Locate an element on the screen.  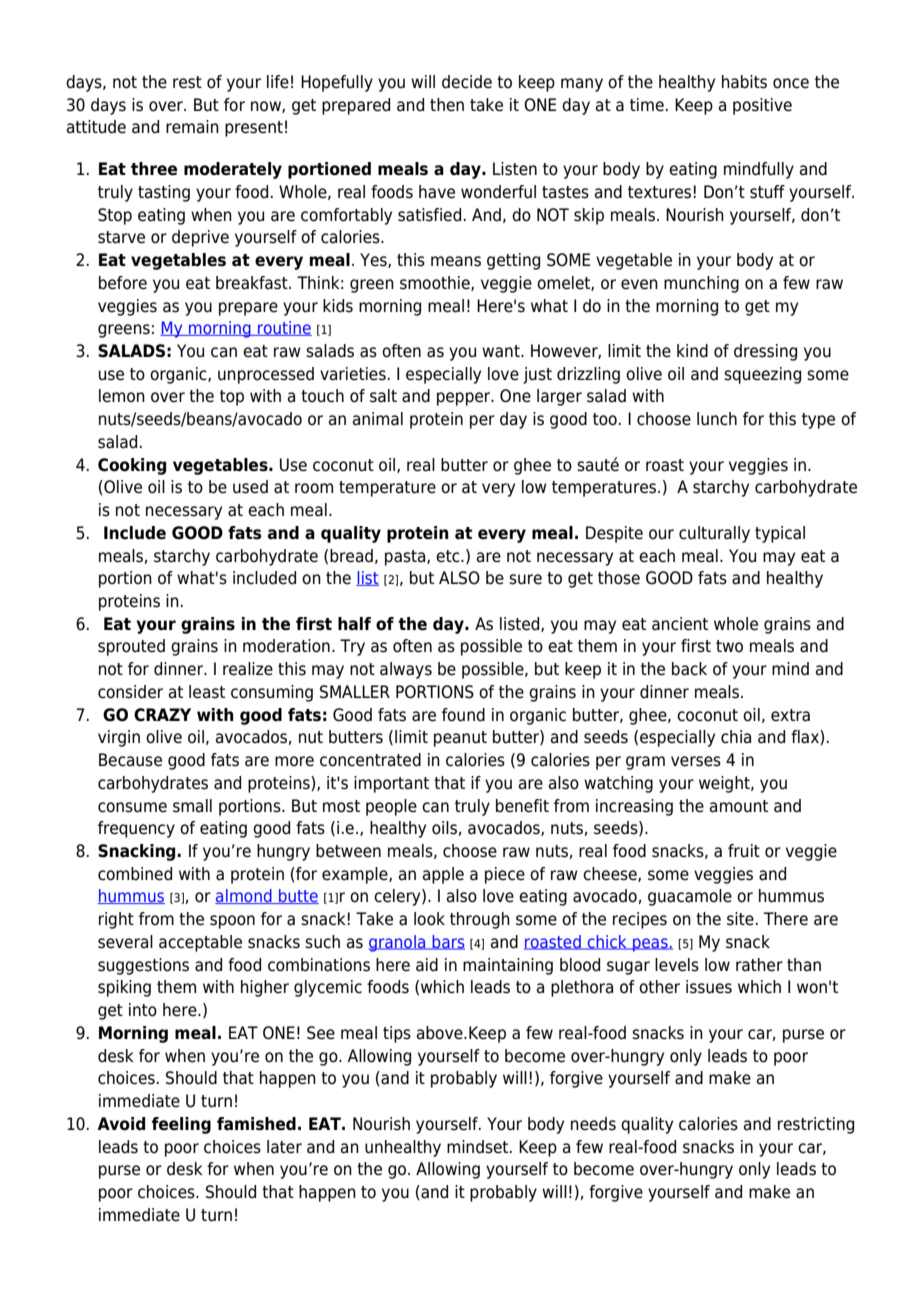
positive is located at coordinates (762, 106).
